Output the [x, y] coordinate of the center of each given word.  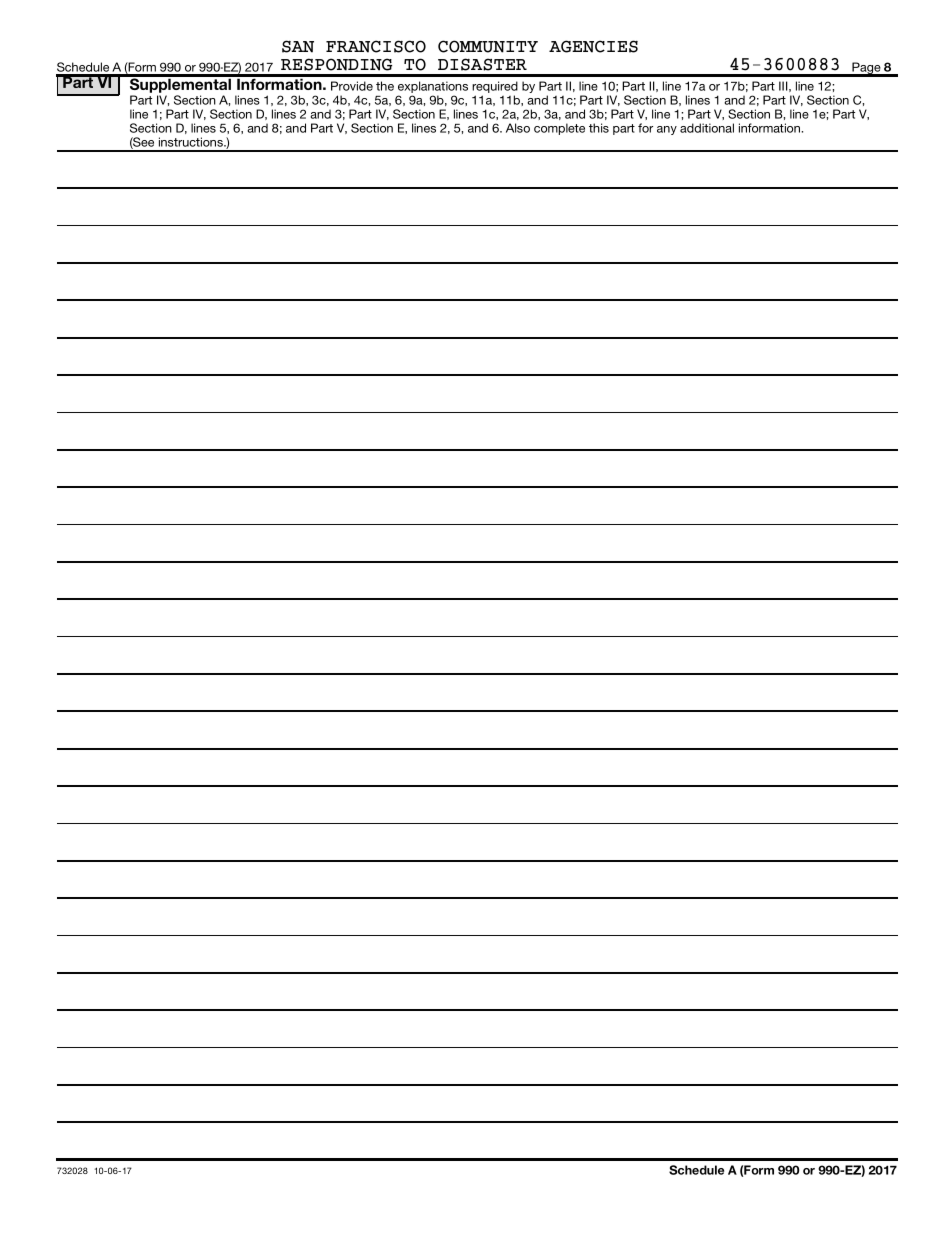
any [667, 130]
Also [518, 128]
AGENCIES [593, 46]
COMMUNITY [488, 46]
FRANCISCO [376, 46]
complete [559, 129]
